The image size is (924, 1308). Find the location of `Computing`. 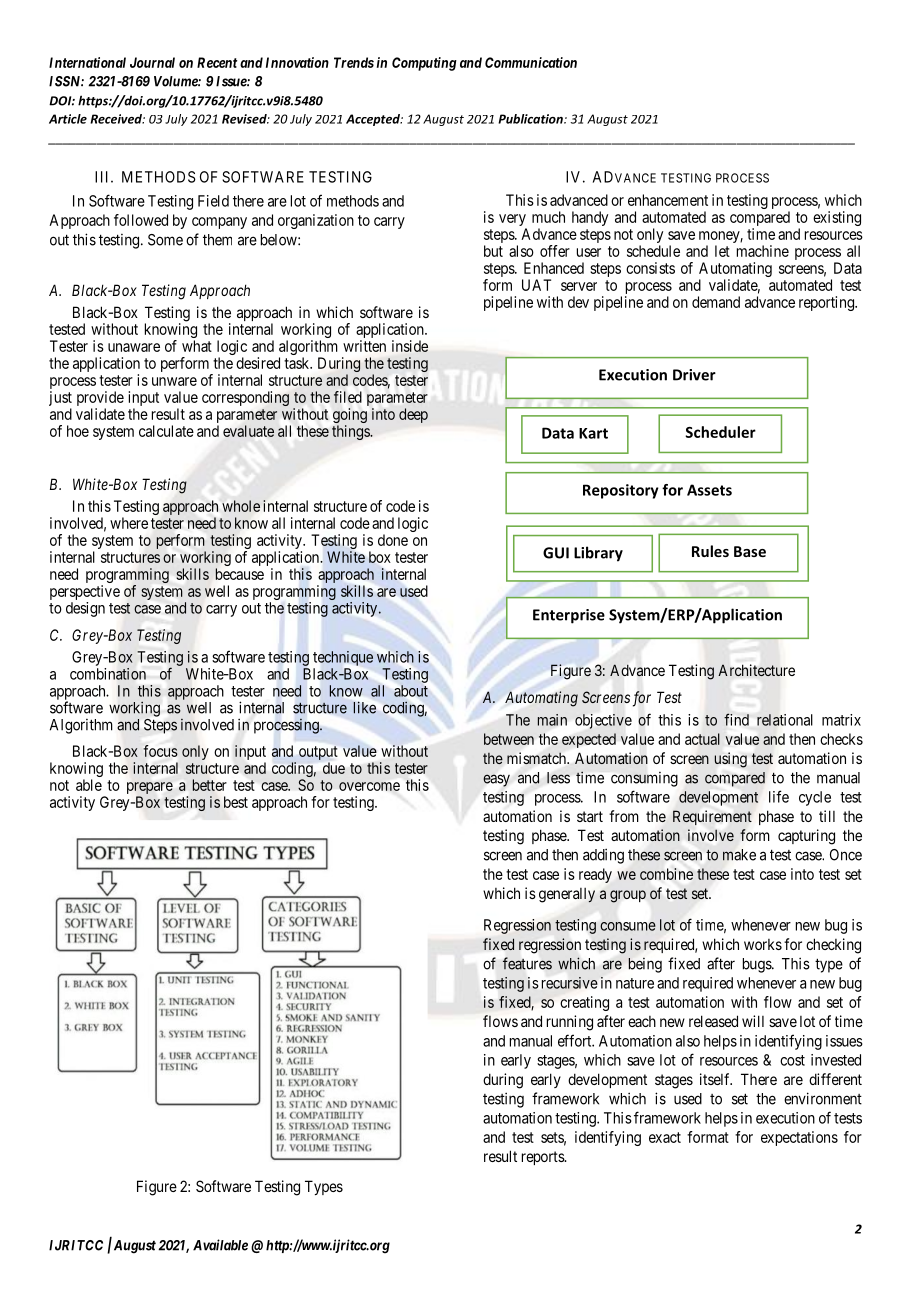

Computing is located at coordinates (424, 64).
